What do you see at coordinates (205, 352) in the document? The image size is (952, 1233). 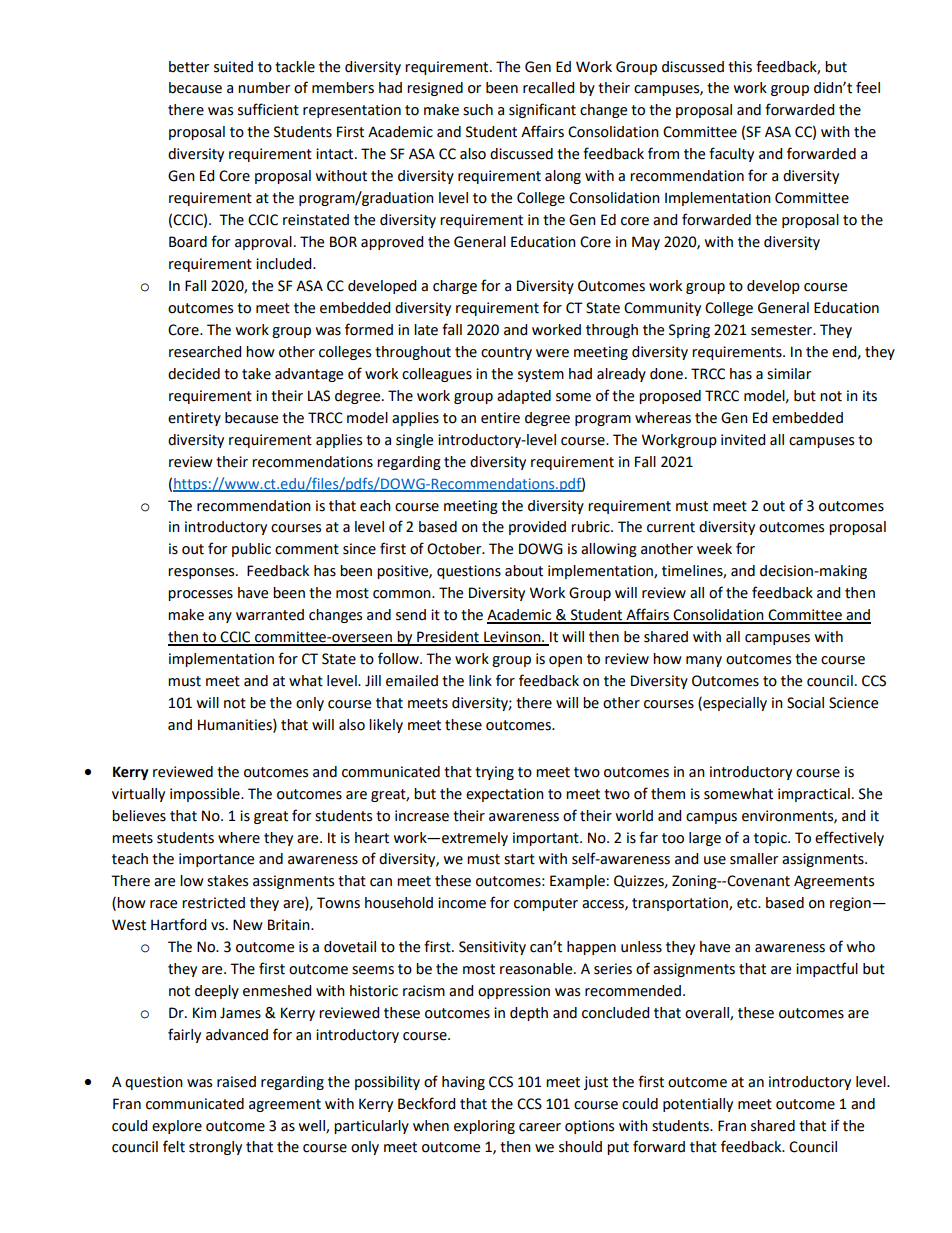 I see `researched` at bounding box center [205, 352].
